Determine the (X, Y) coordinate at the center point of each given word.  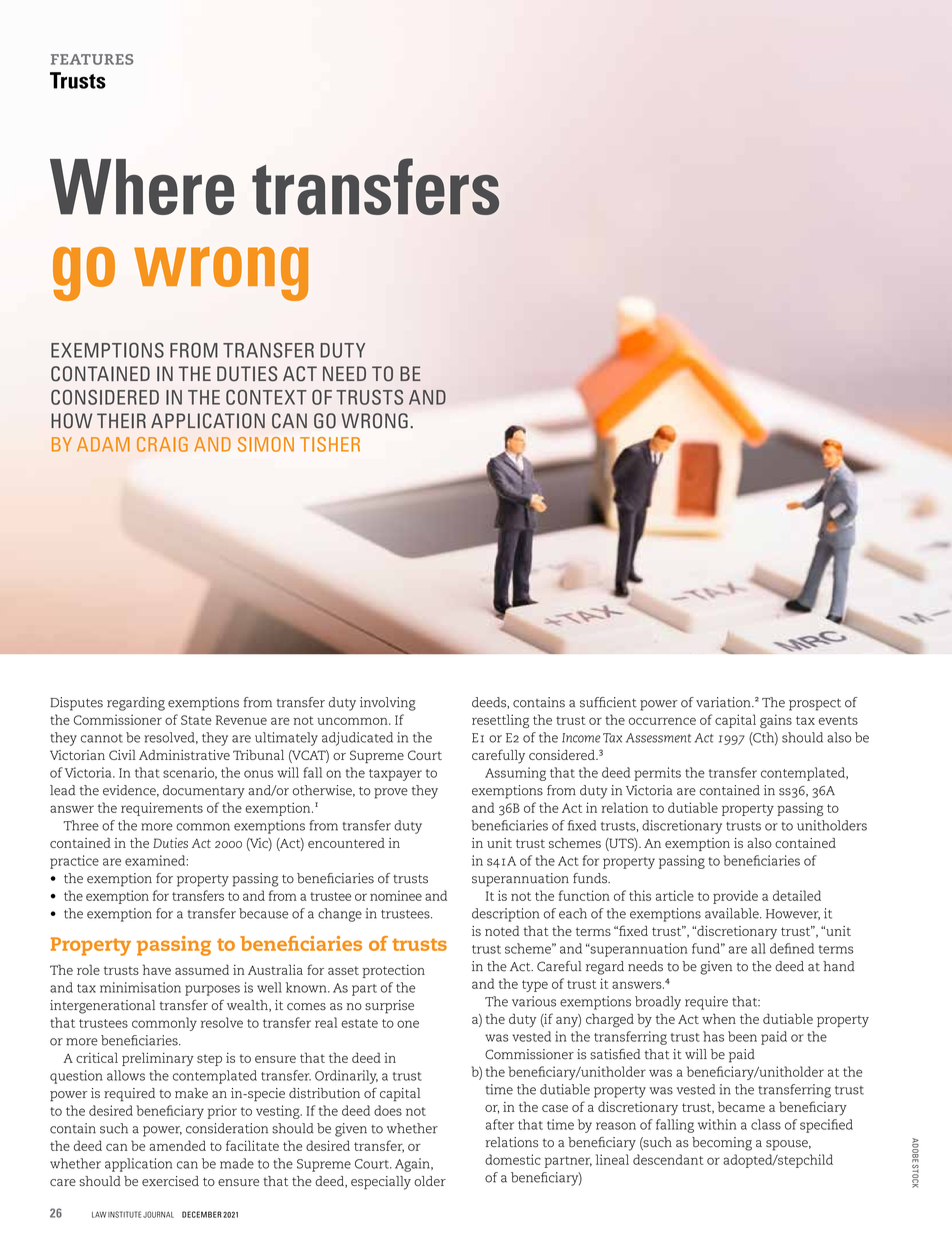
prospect (815, 705)
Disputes (76, 704)
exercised (170, 1181)
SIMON (266, 444)
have (156, 969)
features (92, 59)
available (733, 913)
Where (142, 187)
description (505, 915)
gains (776, 721)
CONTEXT (266, 397)
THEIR (121, 420)
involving (388, 704)
